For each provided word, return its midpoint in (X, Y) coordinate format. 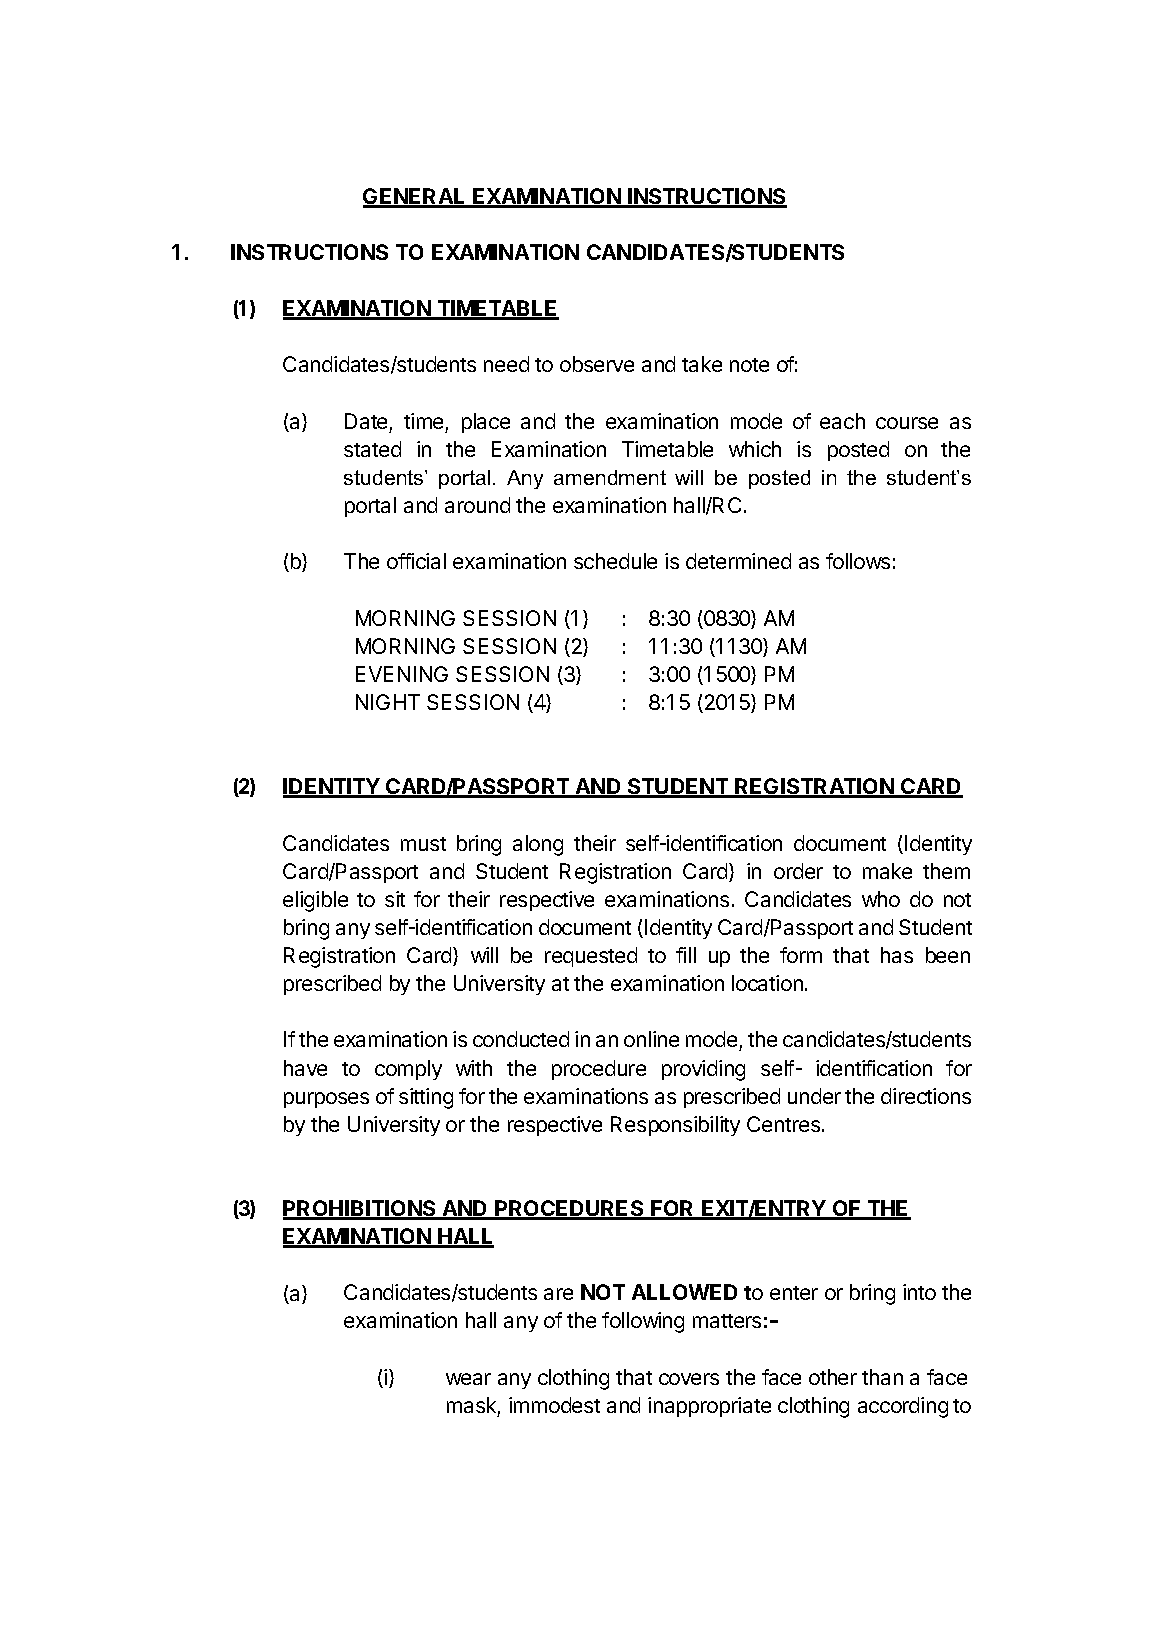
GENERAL (415, 197)
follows (858, 561)
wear (468, 1379)
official (416, 561)
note (749, 365)
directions (926, 1096)
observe (597, 364)
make (887, 871)
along (538, 845)
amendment (610, 477)
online (651, 1039)
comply (408, 1070)
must (423, 844)
